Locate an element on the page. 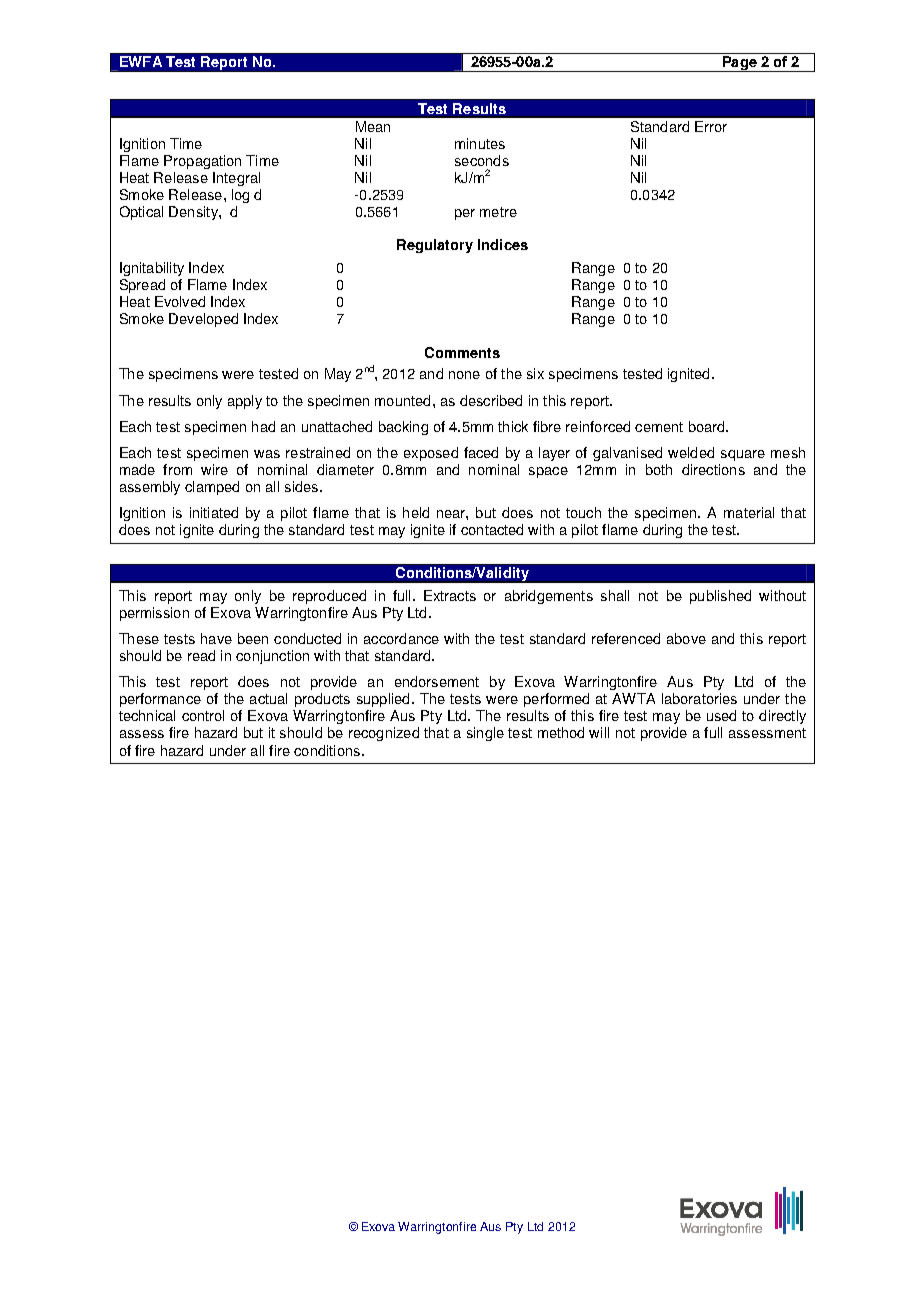 The width and height of the page is (924, 1308). initiated is located at coordinates (214, 512).
